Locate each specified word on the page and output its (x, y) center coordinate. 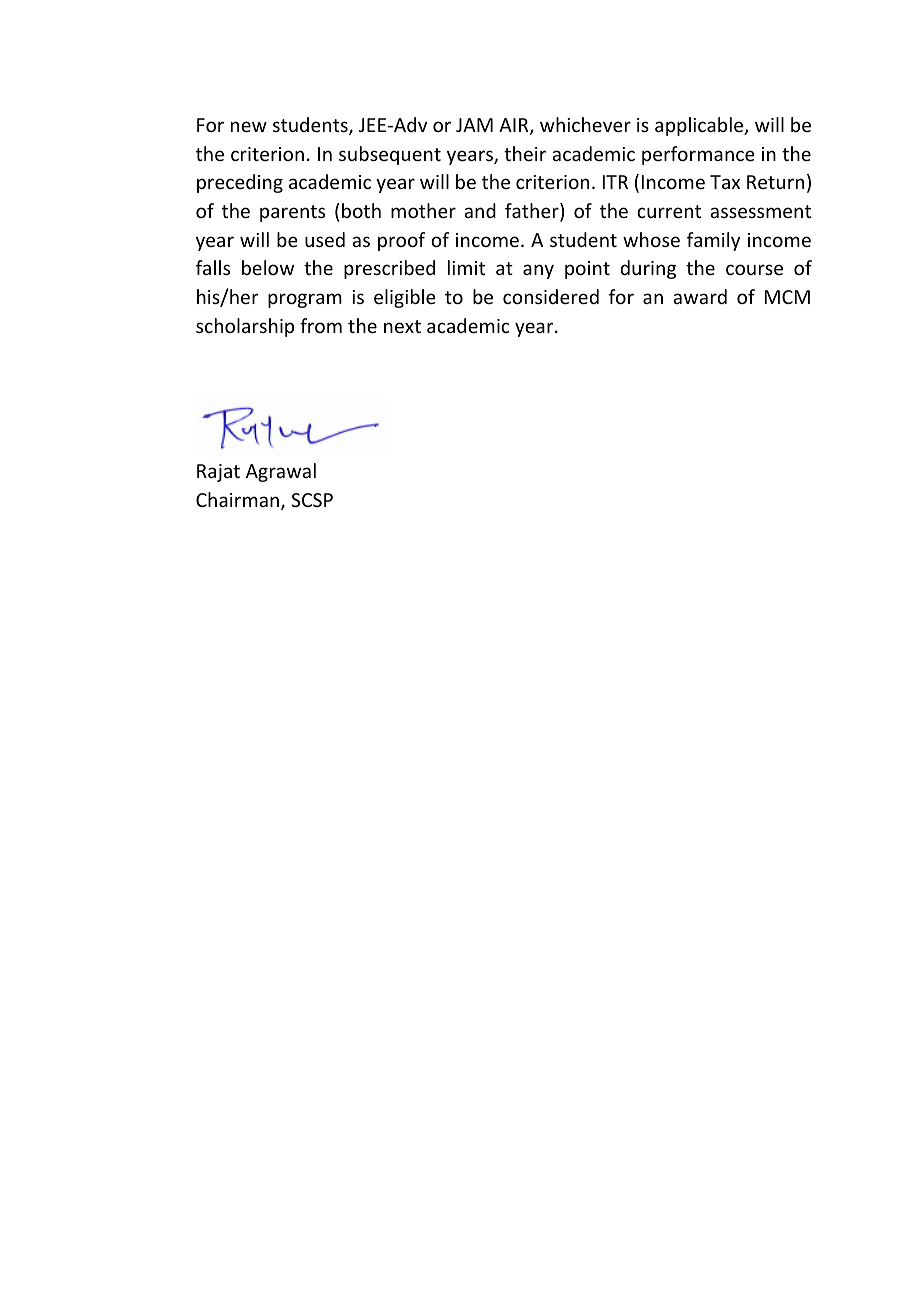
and (480, 210)
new (249, 126)
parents (292, 213)
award (700, 296)
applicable (700, 126)
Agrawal (281, 472)
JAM (474, 125)
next (402, 326)
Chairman (239, 501)
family (713, 241)
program (305, 300)
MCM (787, 297)
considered (551, 296)
